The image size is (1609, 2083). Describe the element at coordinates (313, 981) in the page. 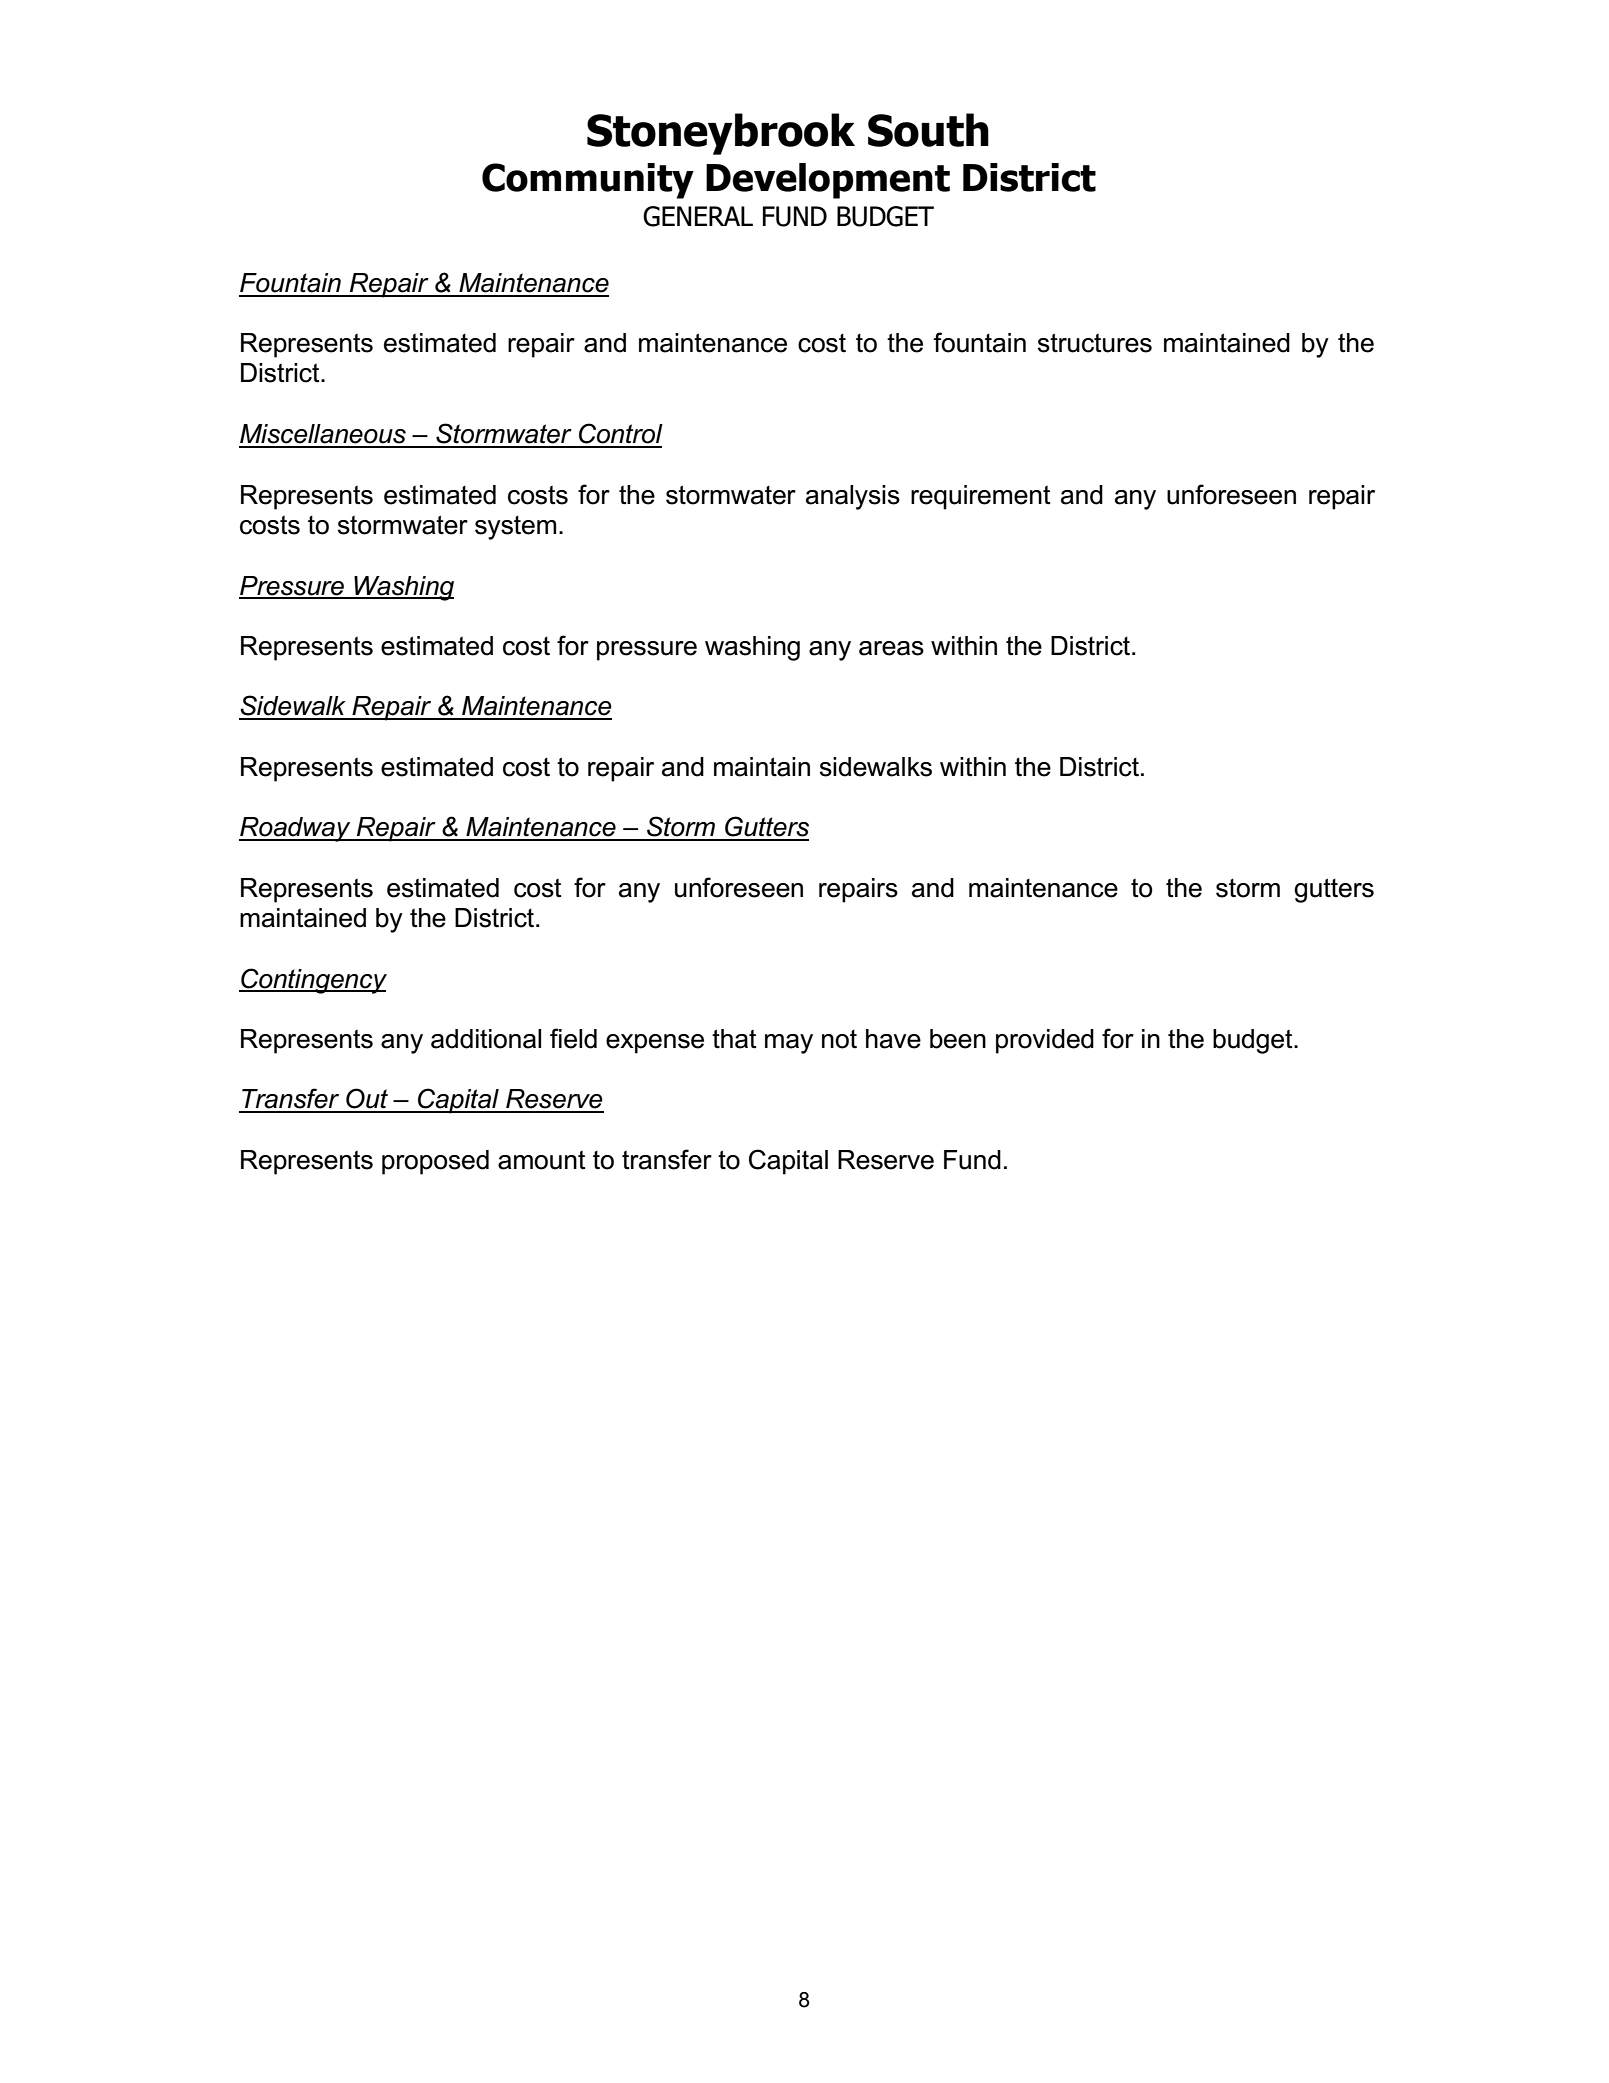

I see `Contingency` at that location.
